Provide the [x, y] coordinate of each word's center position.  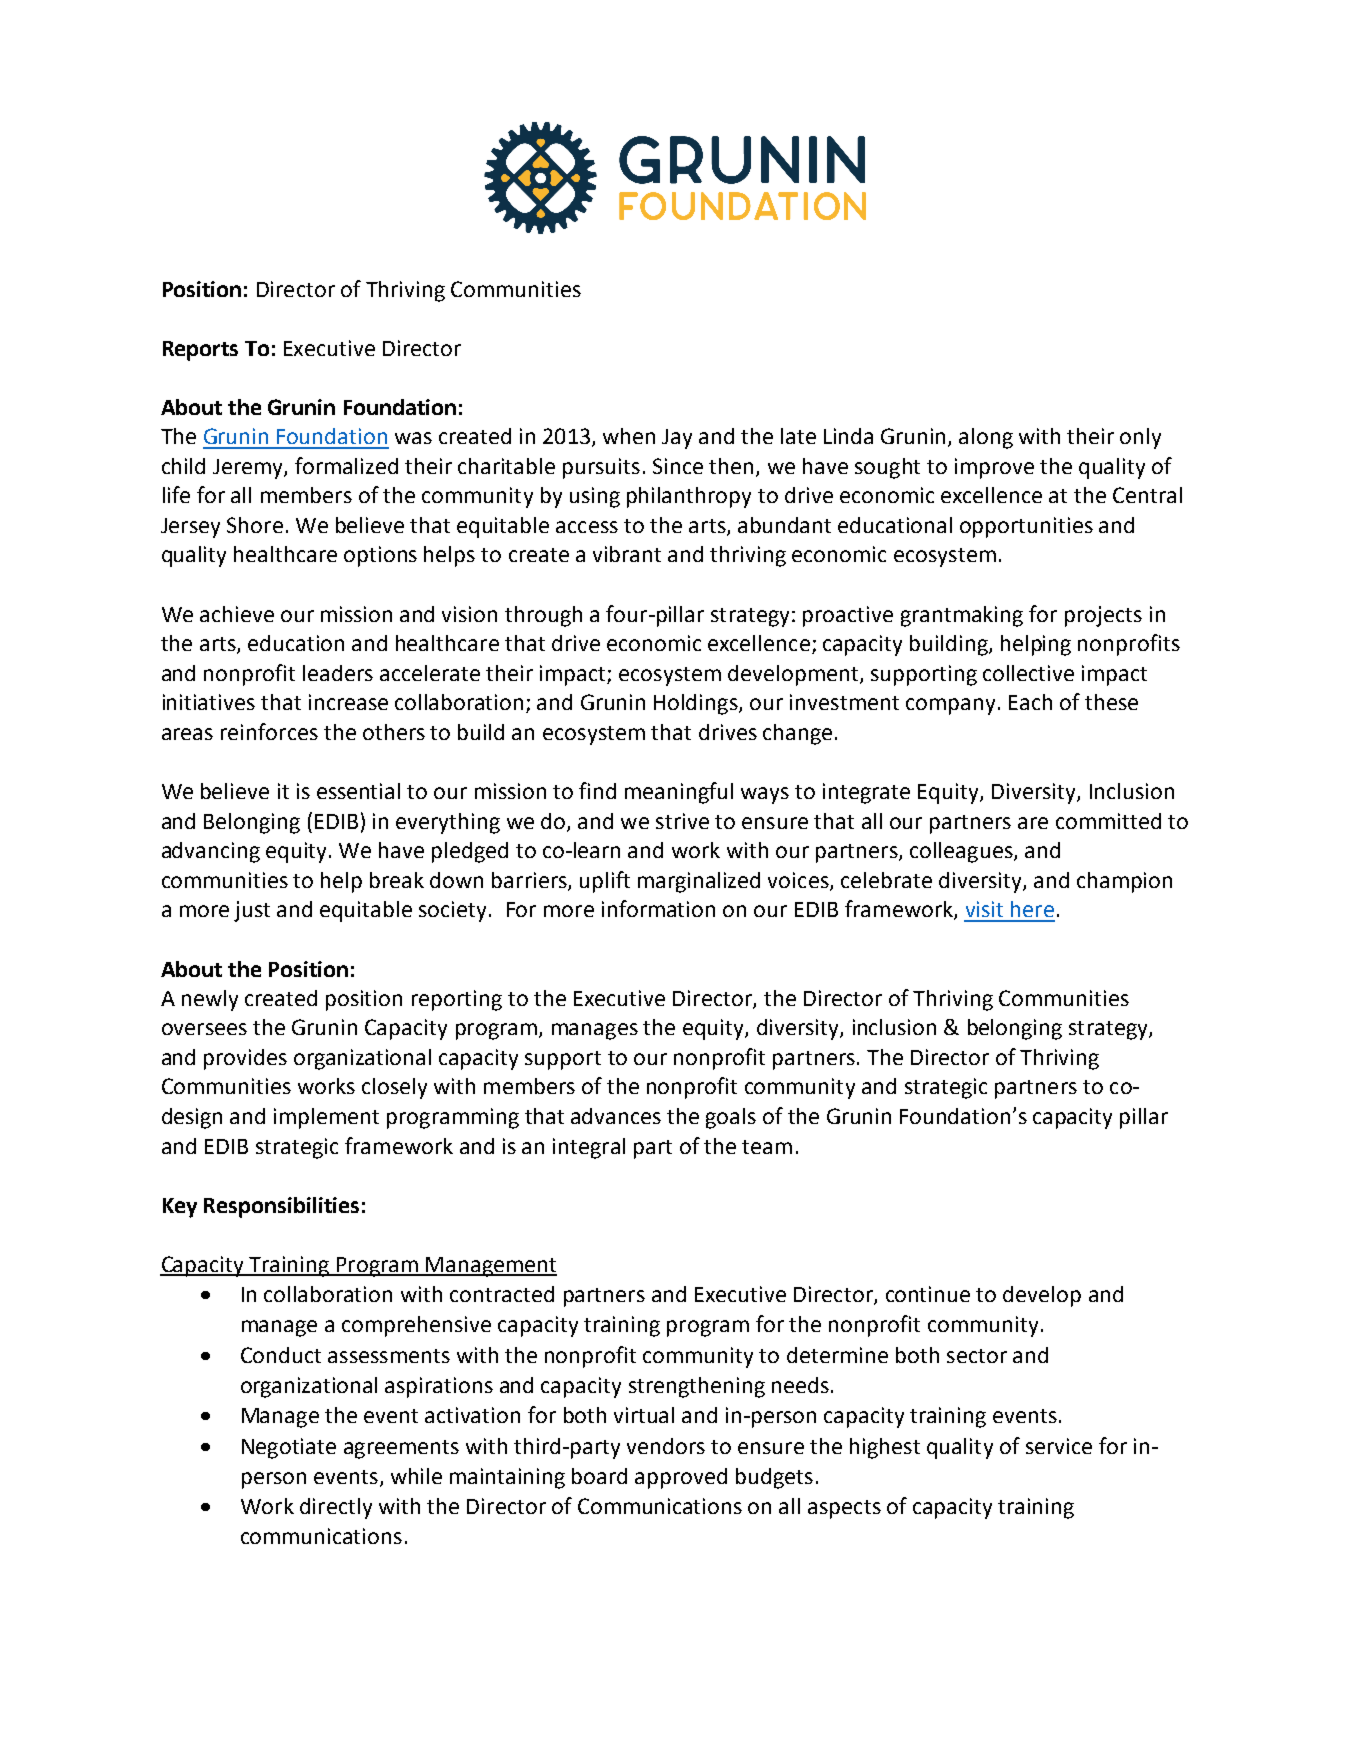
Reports [200, 351]
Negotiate [289, 1448]
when [629, 436]
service [1059, 1446]
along [986, 438]
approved [681, 1478]
